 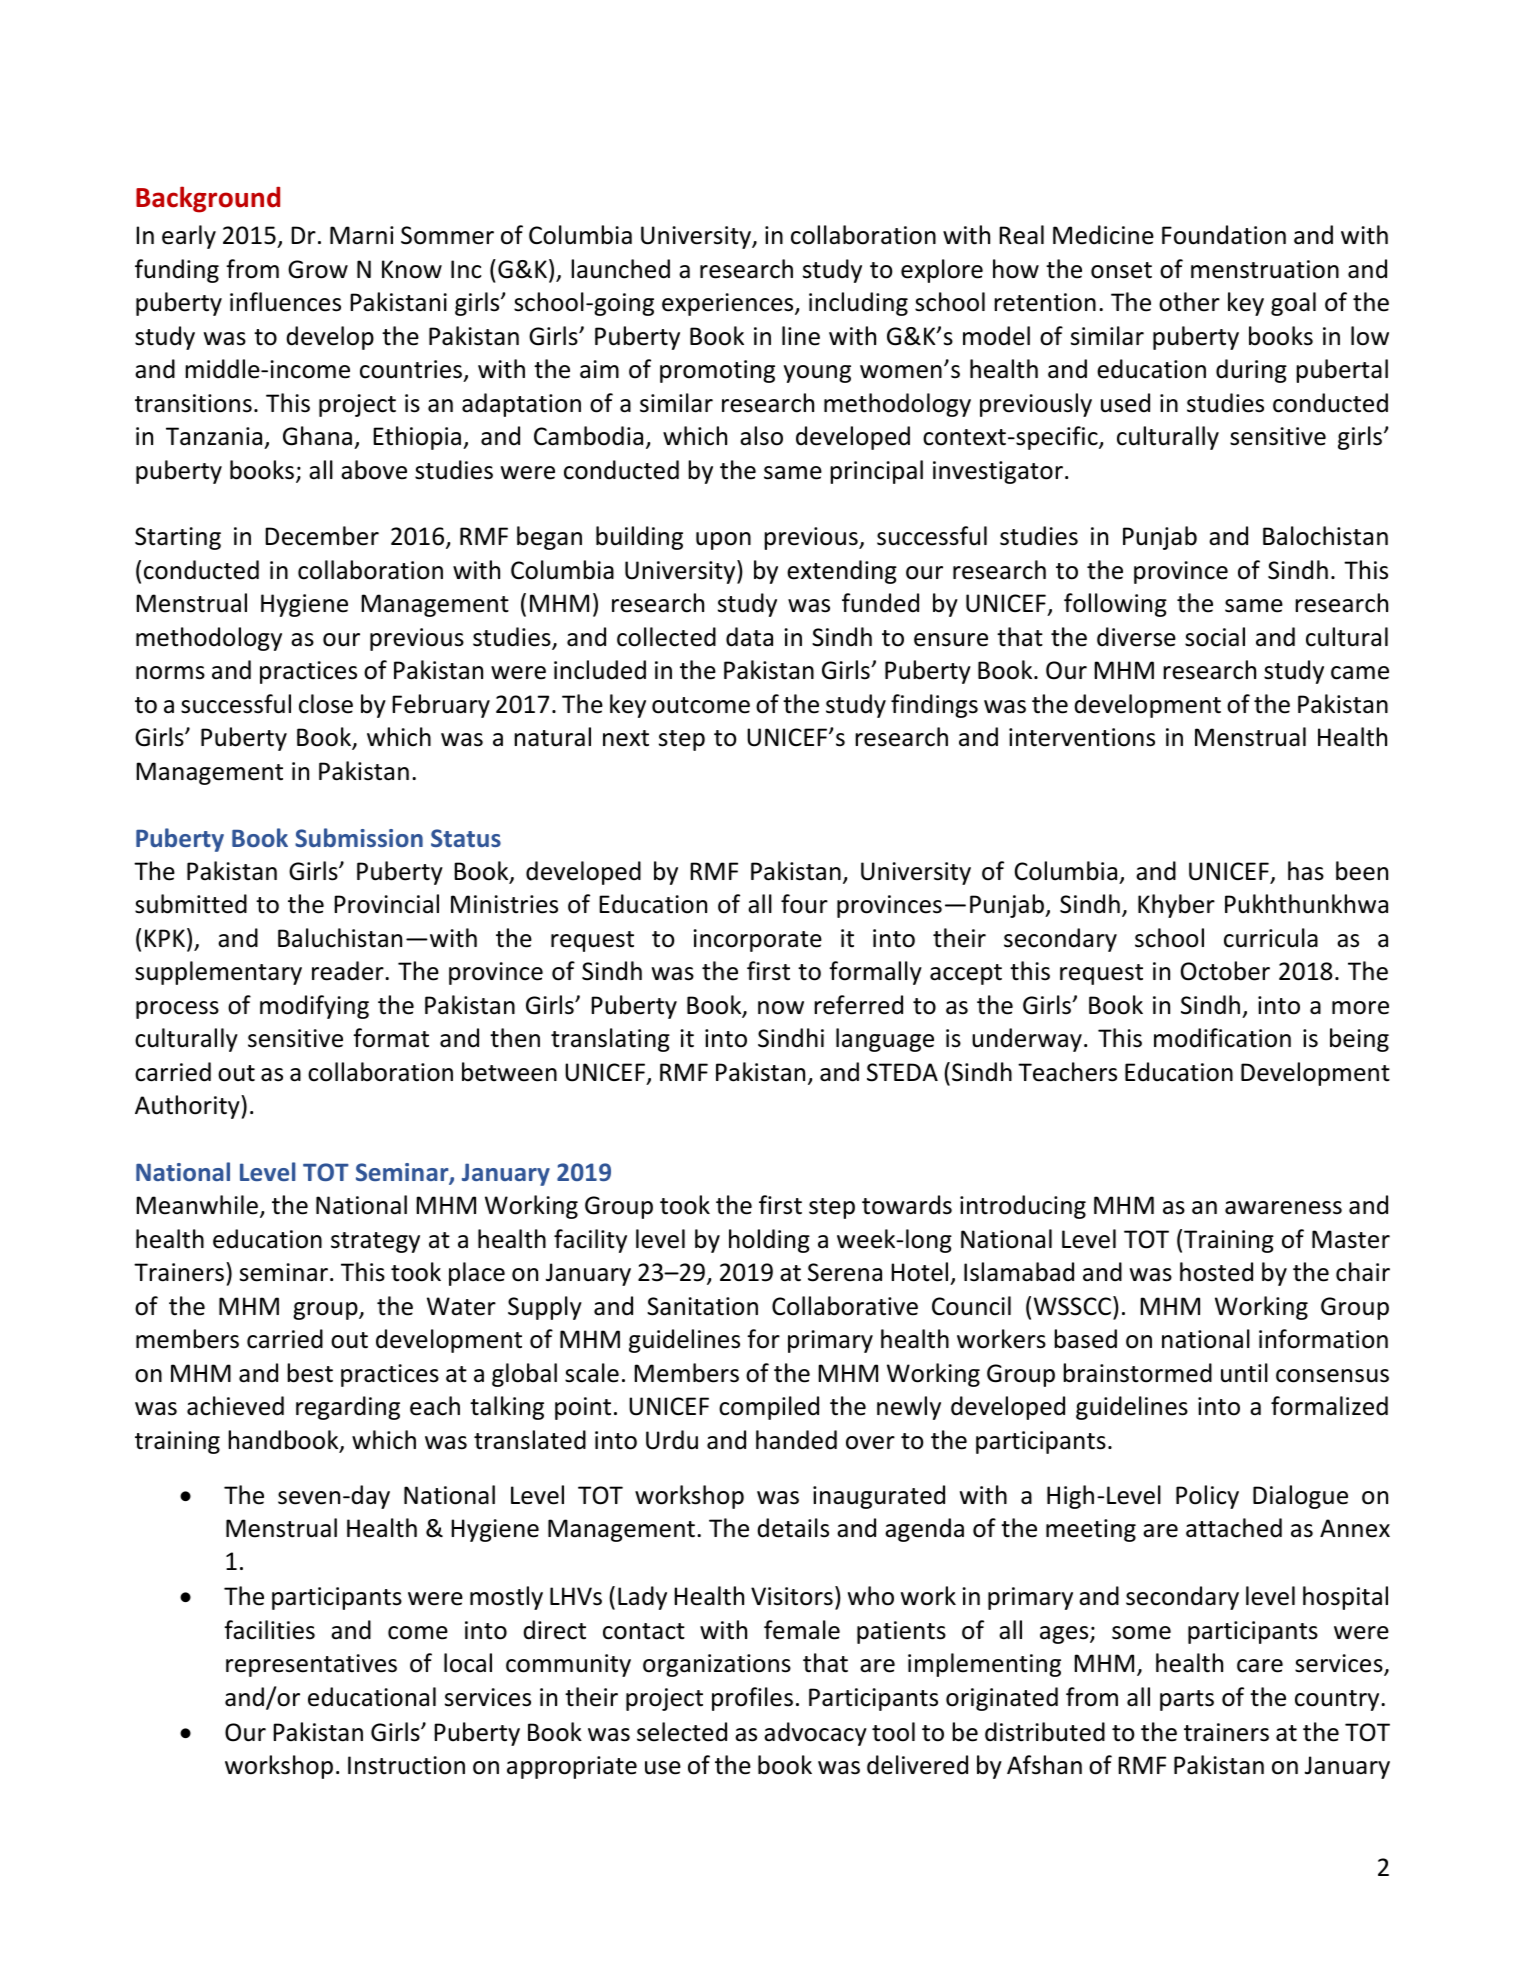 What do you see at coordinates (1224, 235) in the image?
I see `Foundation` at bounding box center [1224, 235].
